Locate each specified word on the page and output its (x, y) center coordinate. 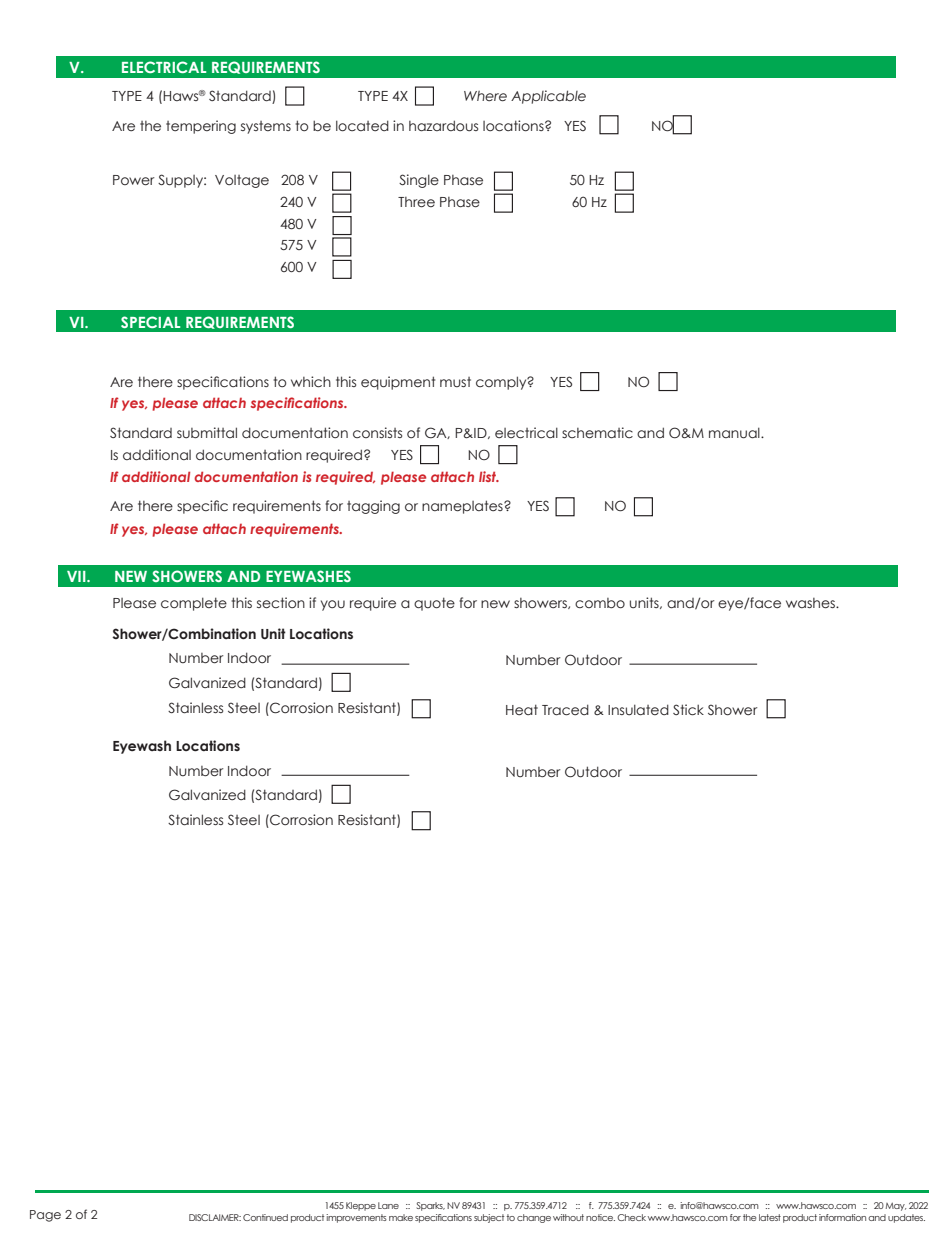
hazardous (443, 126)
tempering (201, 127)
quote (434, 604)
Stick (688, 710)
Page (45, 1216)
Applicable (548, 97)
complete (194, 604)
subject (489, 1218)
